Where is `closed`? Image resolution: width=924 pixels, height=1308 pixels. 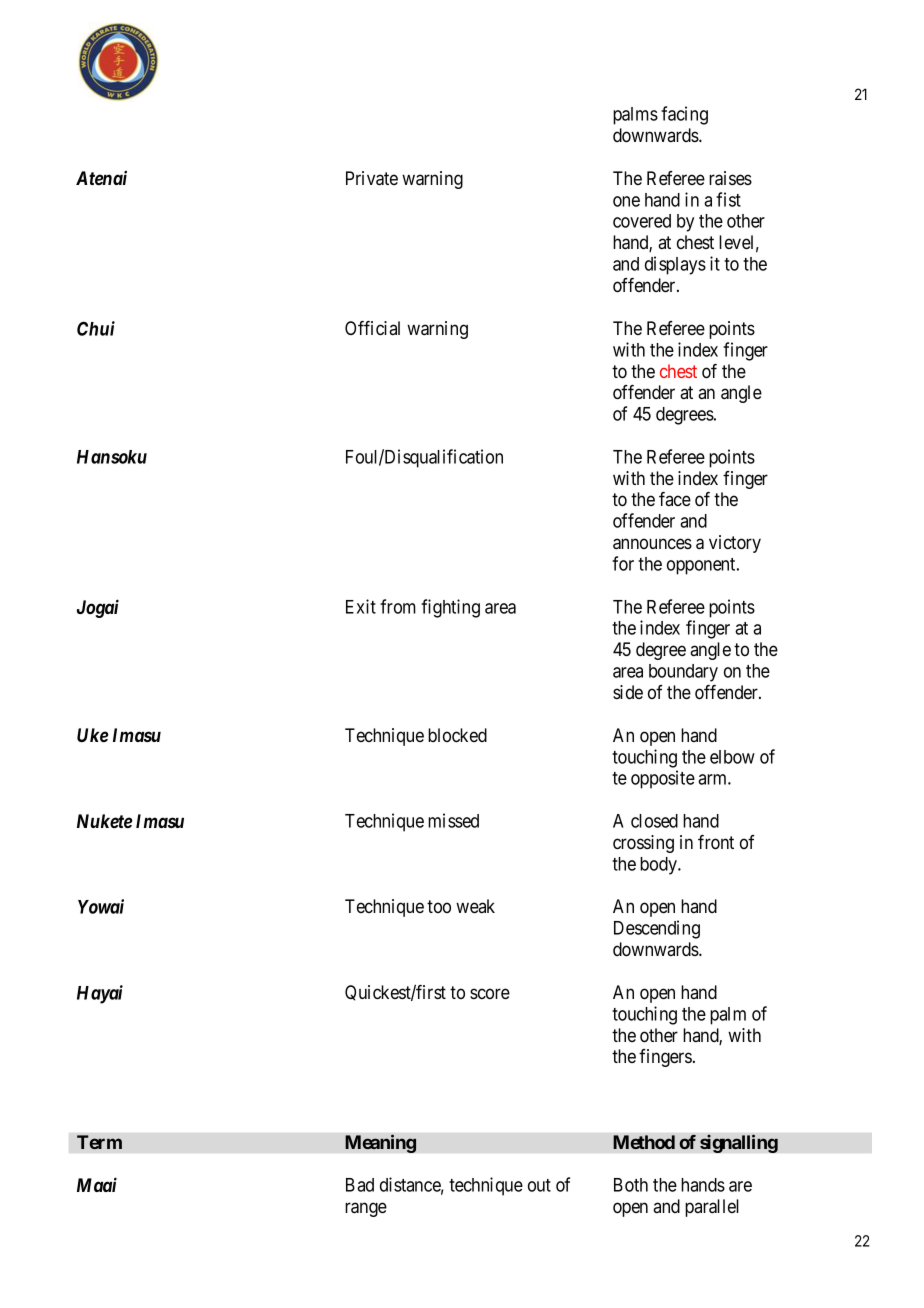 closed is located at coordinates (654, 821).
